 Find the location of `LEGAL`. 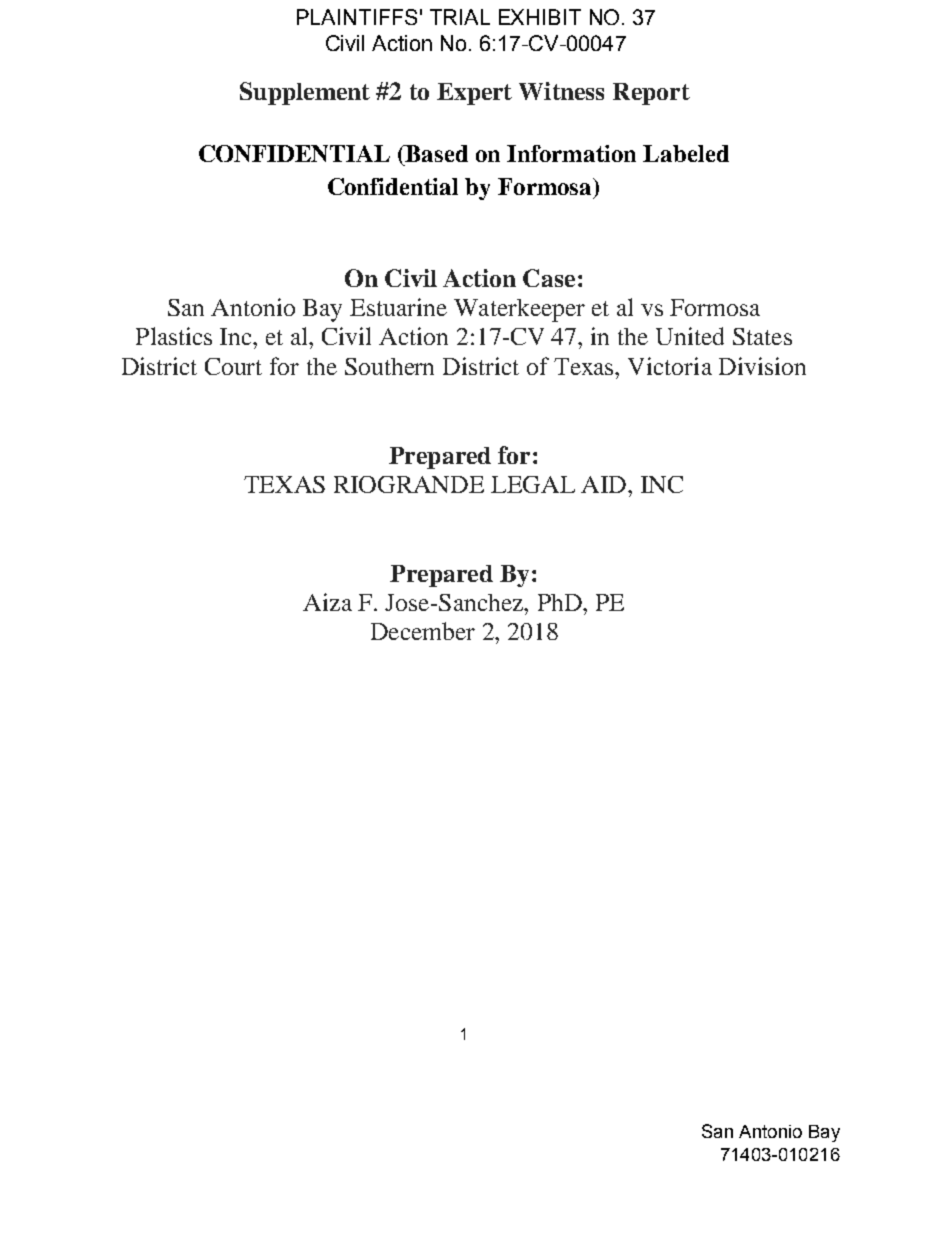

LEGAL is located at coordinates (533, 484).
